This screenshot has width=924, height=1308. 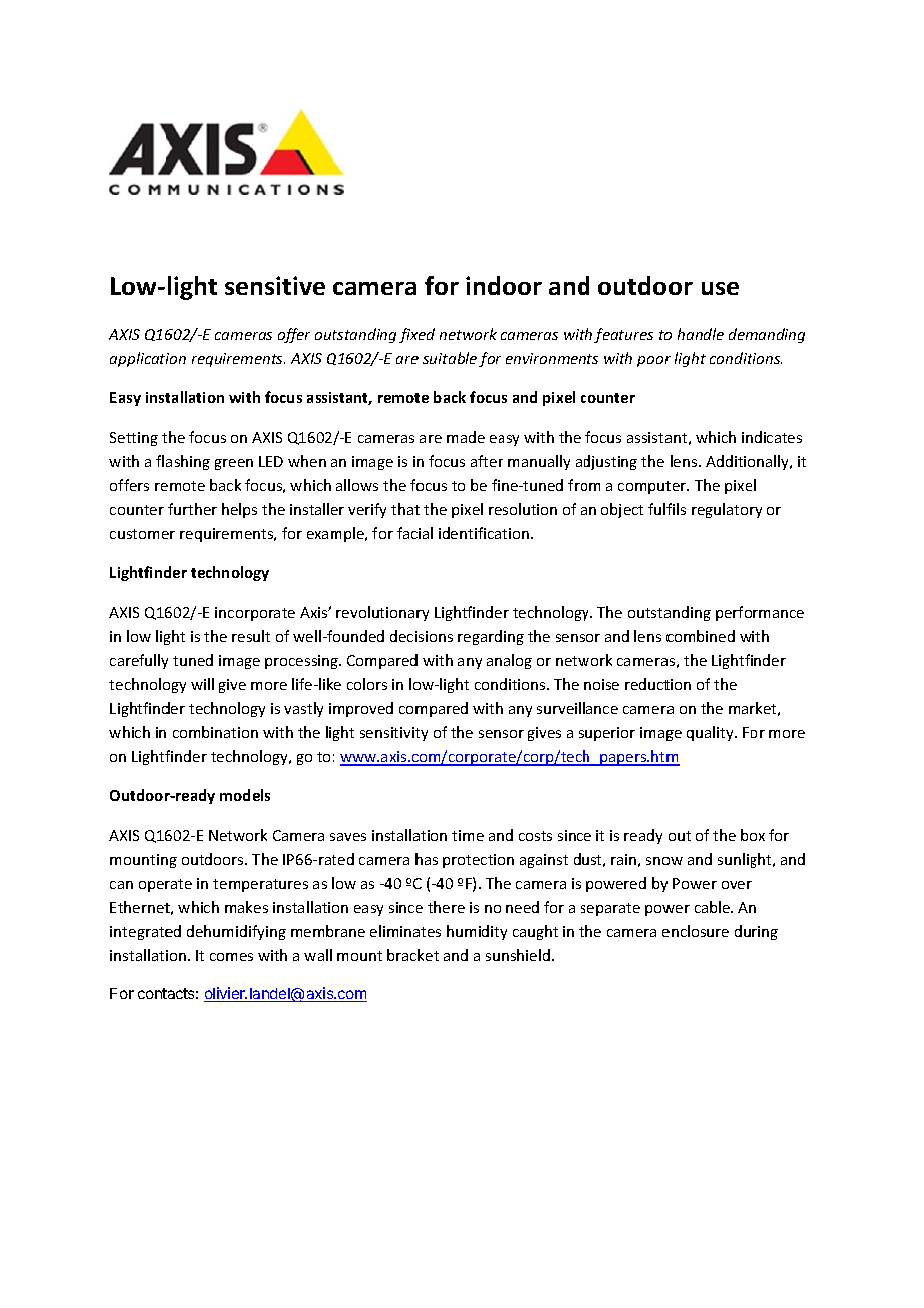 I want to click on fla, so click(x=164, y=461).
